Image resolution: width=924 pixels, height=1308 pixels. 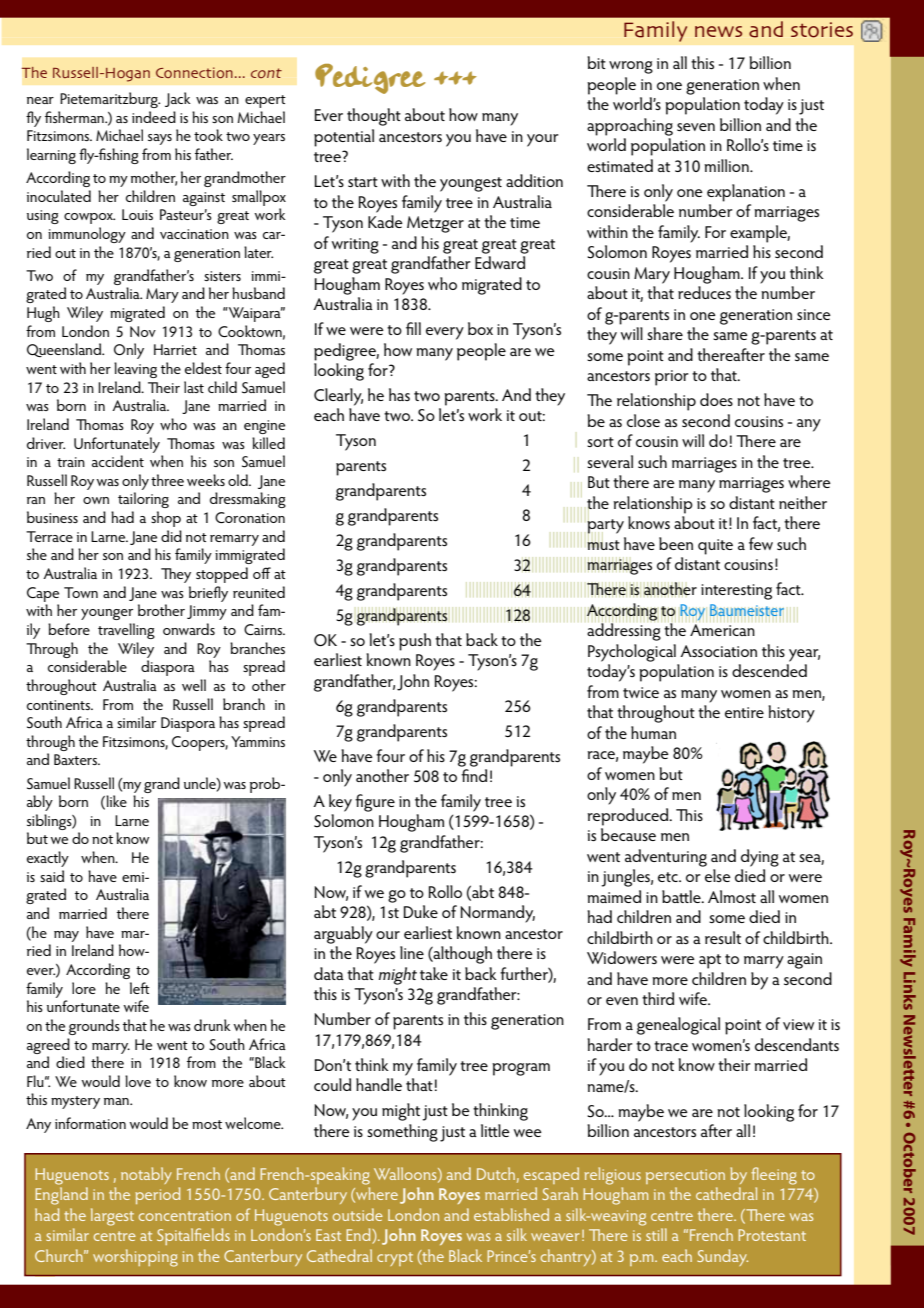 I want to click on result, so click(x=723, y=937).
